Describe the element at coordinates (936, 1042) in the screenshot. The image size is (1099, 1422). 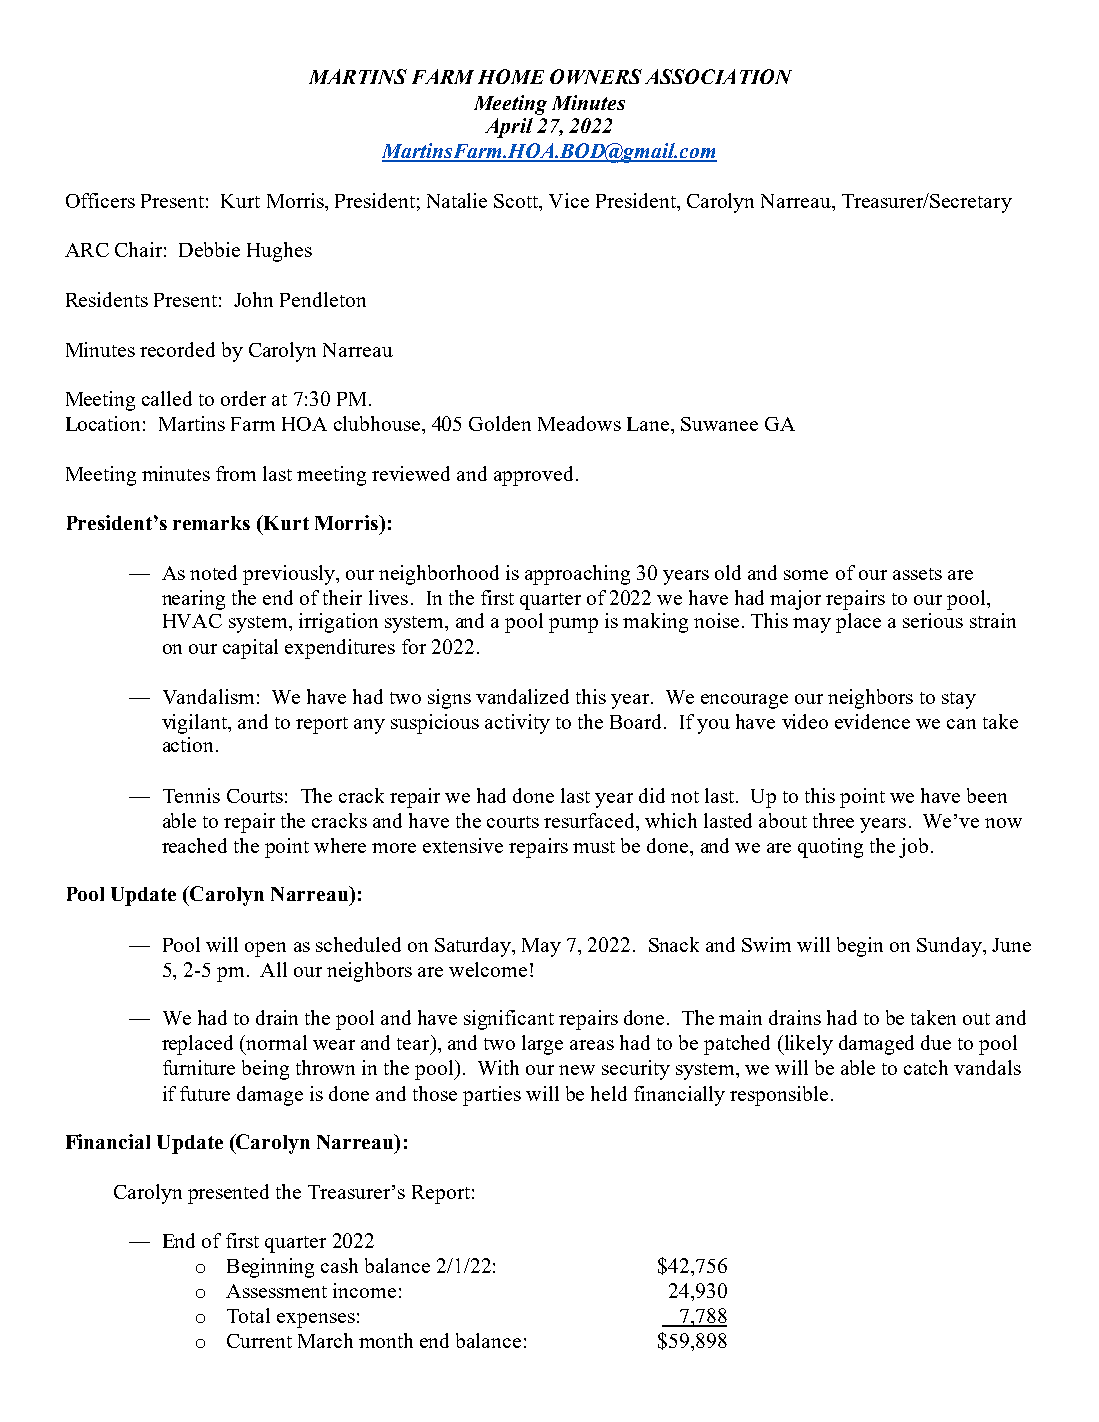
I see `due` at that location.
